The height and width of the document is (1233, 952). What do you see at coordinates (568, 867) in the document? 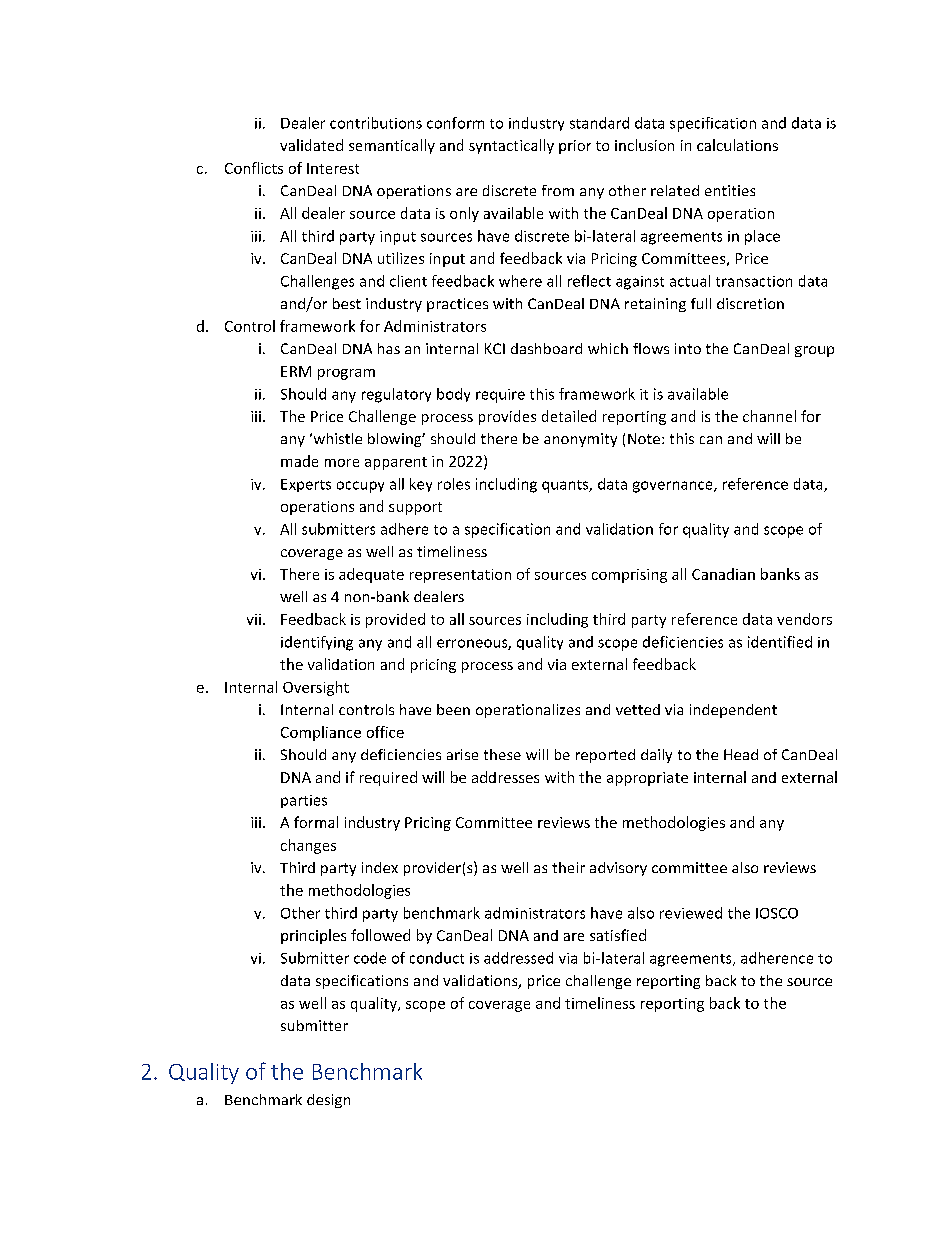
I see `their` at bounding box center [568, 867].
